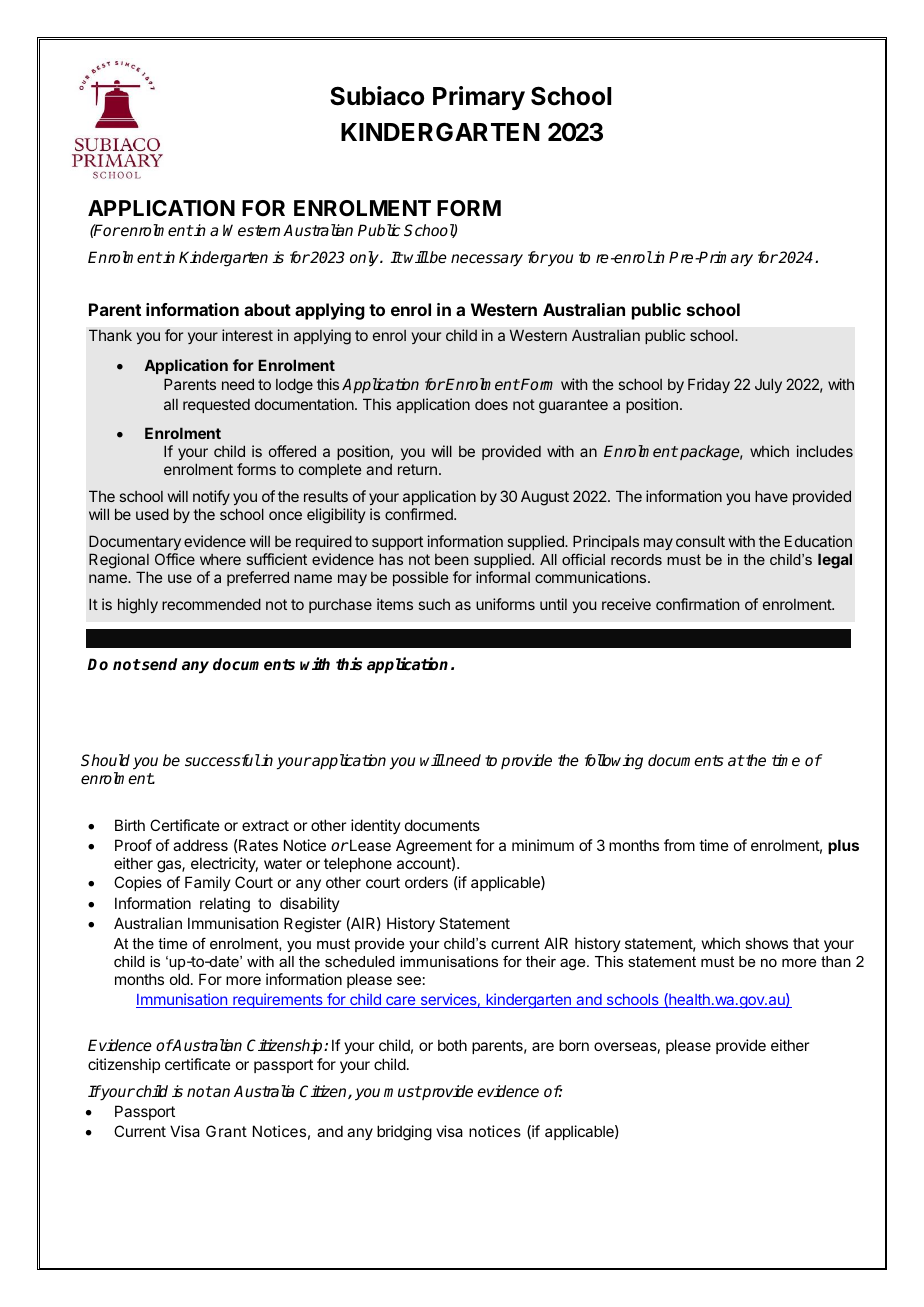 The height and width of the page is (1307, 924). What do you see at coordinates (211, 604) in the page?
I see `recommended` at bounding box center [211, 604].
